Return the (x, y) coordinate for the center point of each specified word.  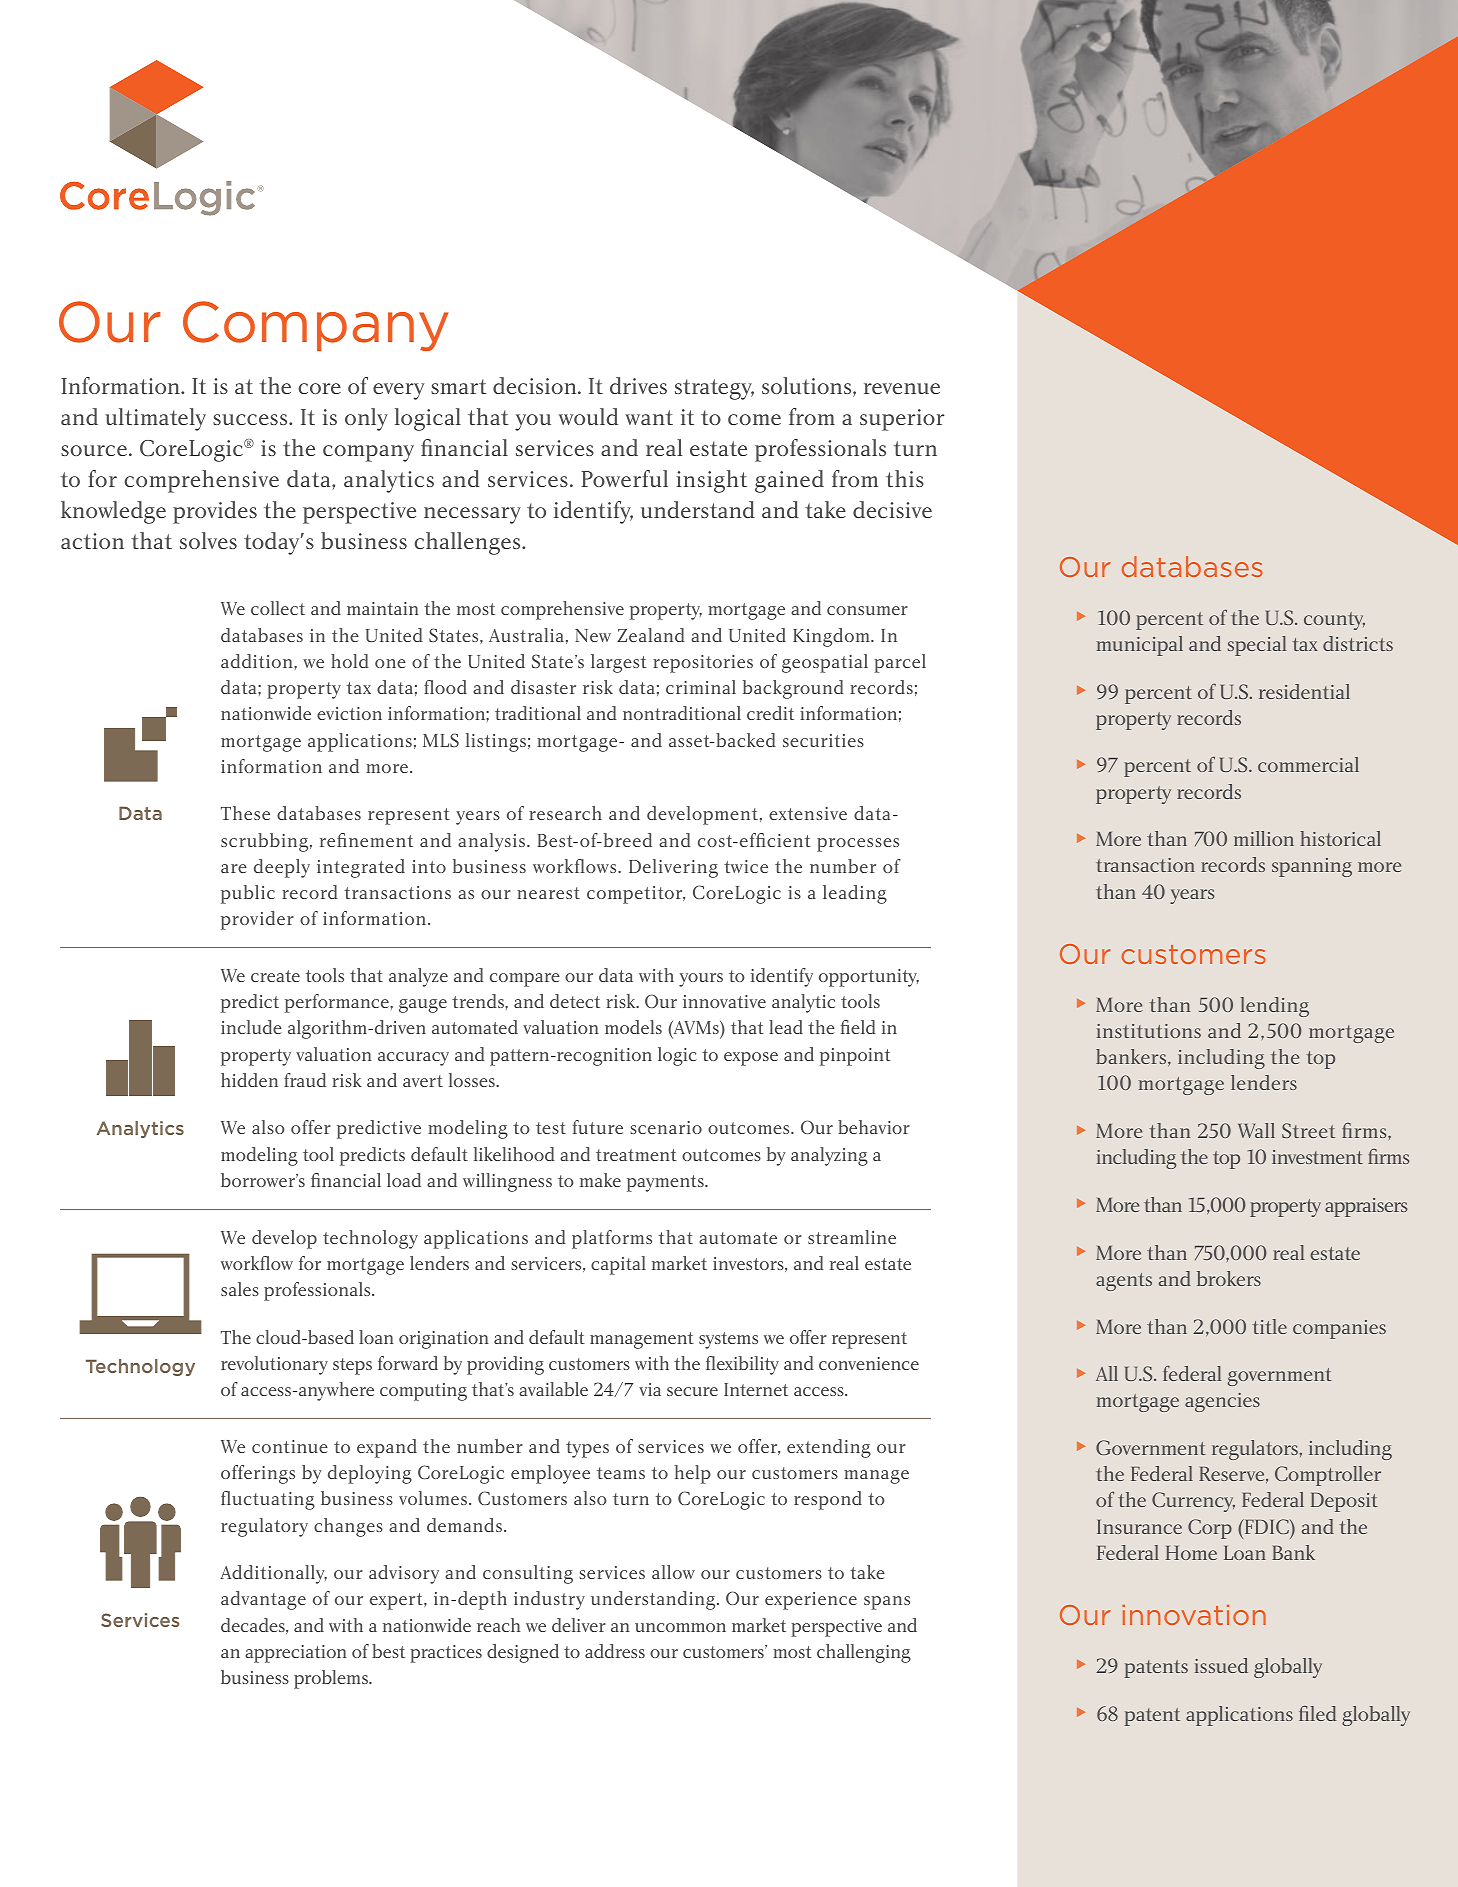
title (1269, 1326)
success (251, 419)
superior (902, 420)
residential (1304, 691)
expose (751, 1059)
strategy (714, 389)
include (251, 1027)
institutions (1149, 1031)
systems (728, 1340)
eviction (349, 713)
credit (770, 713)
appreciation (296, 1654)
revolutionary (274, 1365)
